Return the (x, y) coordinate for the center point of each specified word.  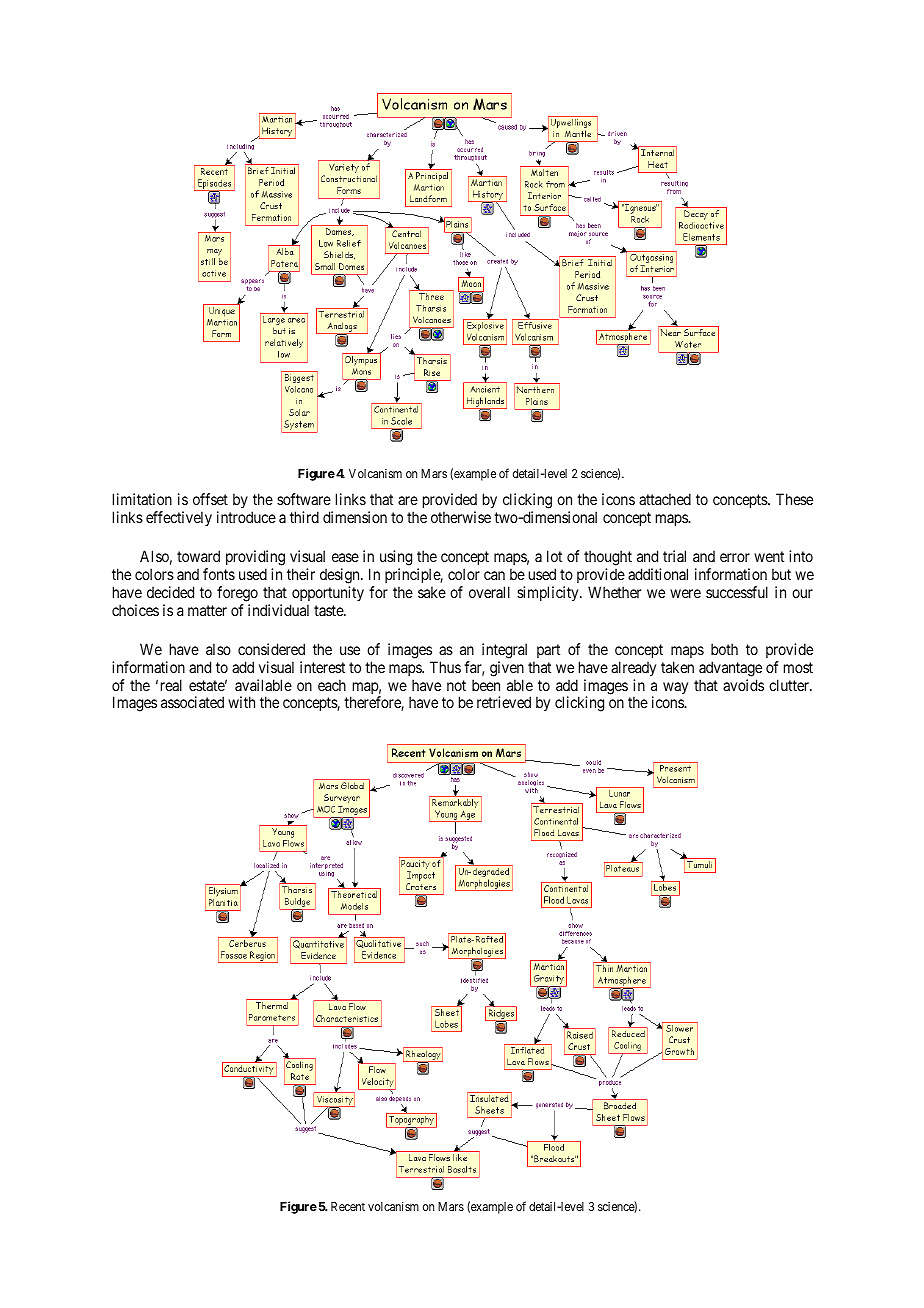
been (486, 685)
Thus (445, 667)
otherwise (461, 517)
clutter (790, 685)
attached (665, 499)
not (456, 685)
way (675, 688)
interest (322, 667)
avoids (743, 685)
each (332, 685)
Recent (348, 1206)
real (171, 685)
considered (271, 649)
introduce (246, 517)
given (507, 669)
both (724, 649)
